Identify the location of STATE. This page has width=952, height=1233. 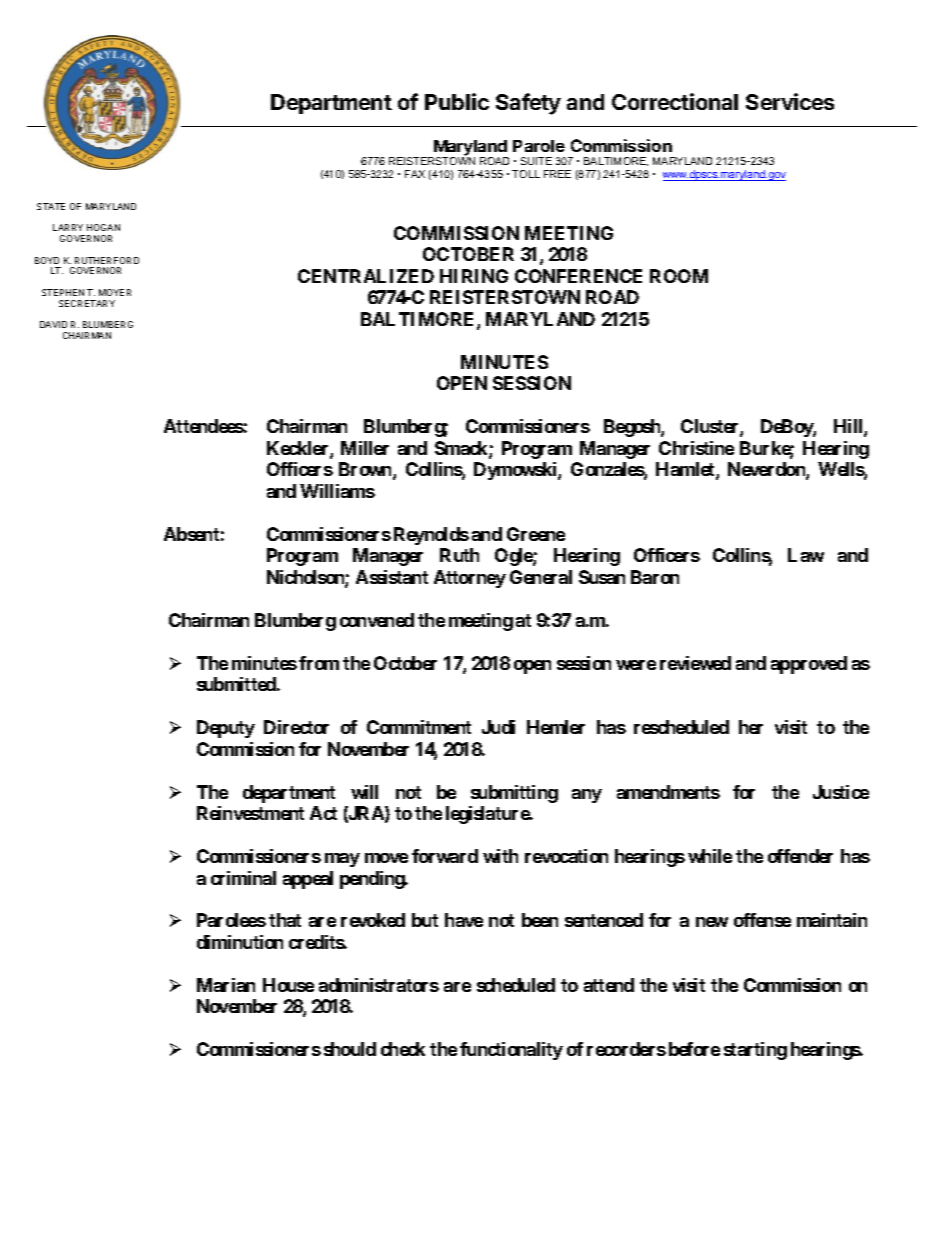
(51, 206).
